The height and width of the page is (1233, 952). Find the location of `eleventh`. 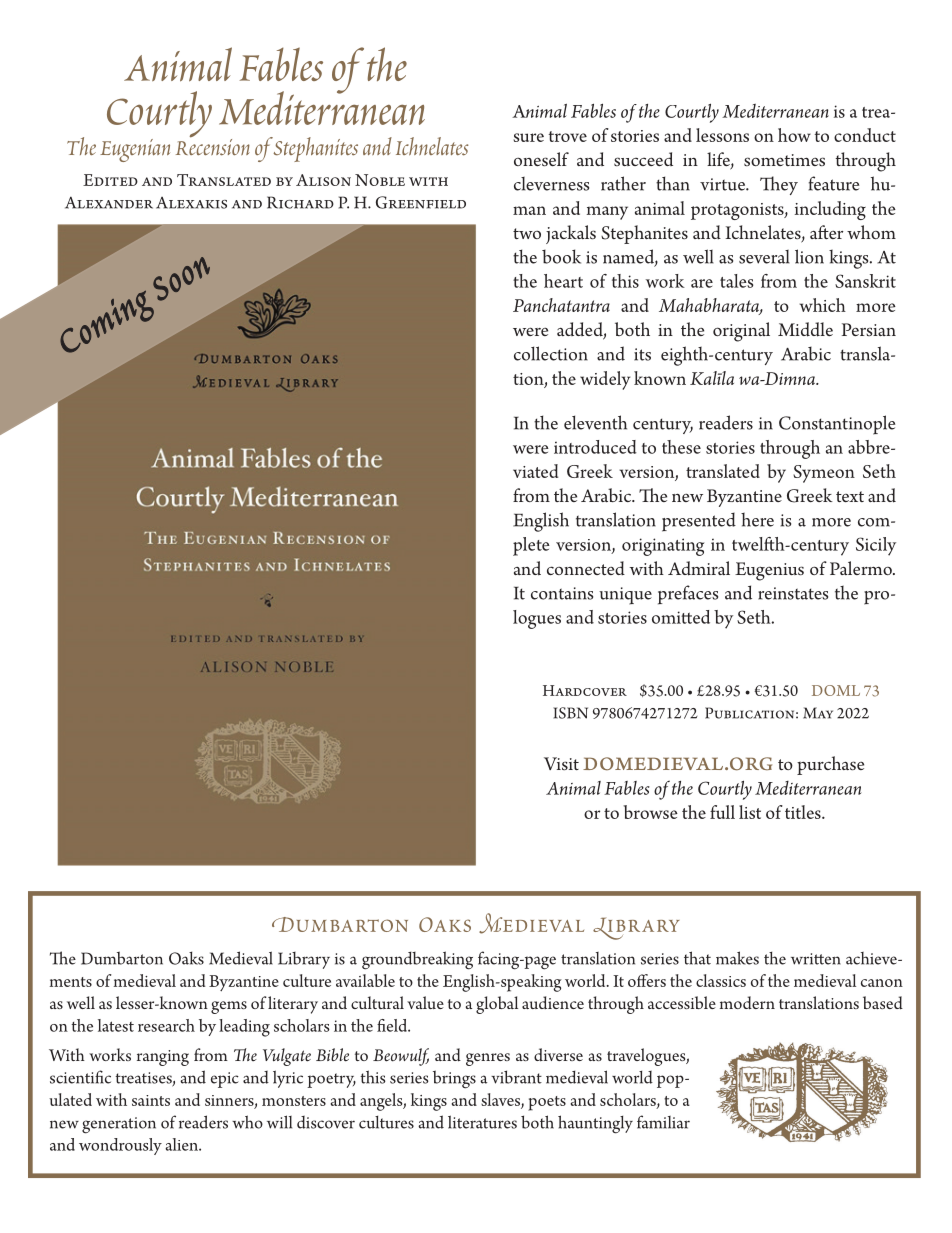

eleventh is located at coordinates (595, 422).
